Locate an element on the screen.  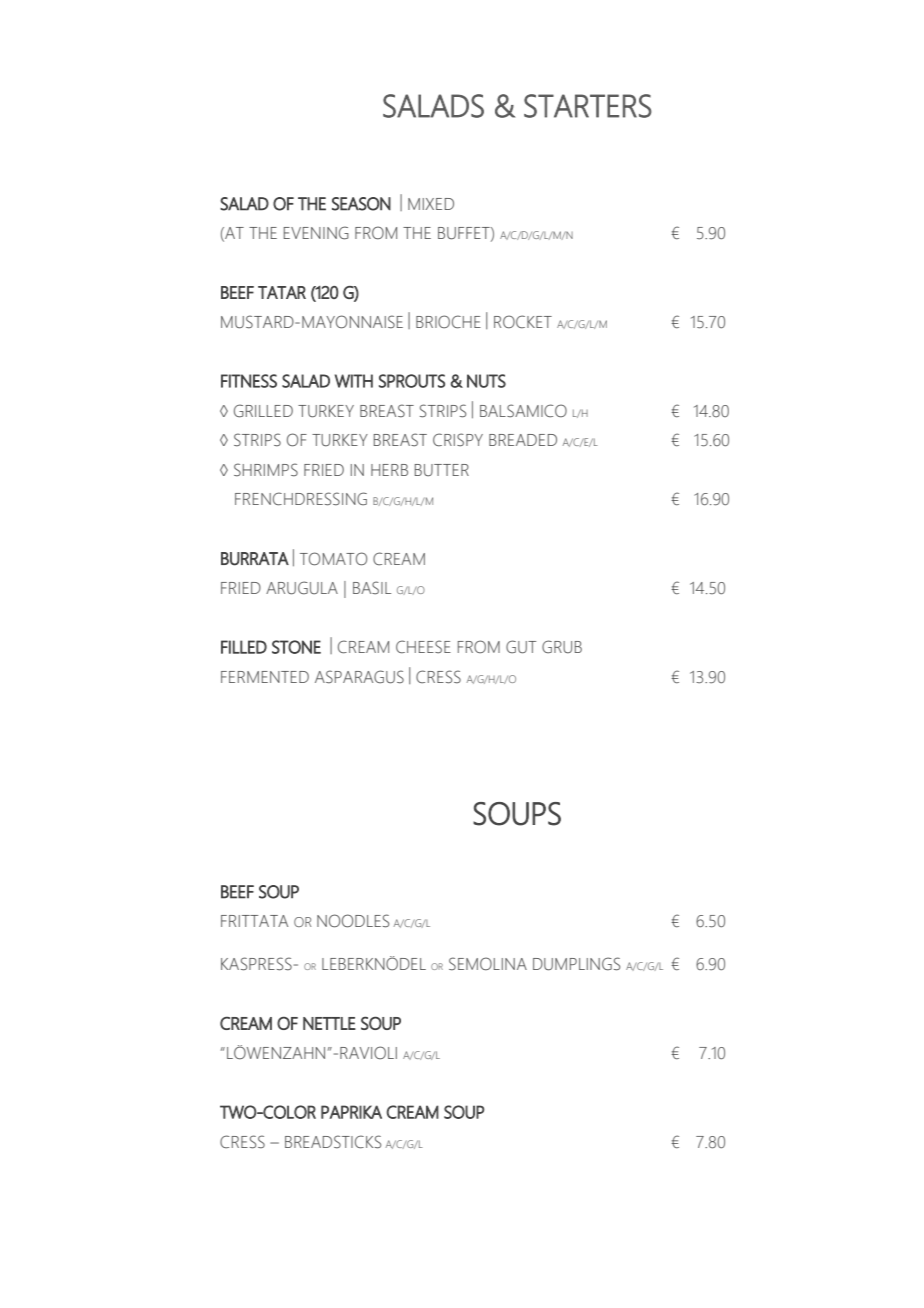
BREADSTICKS is located at coordinates (333, 1142).
